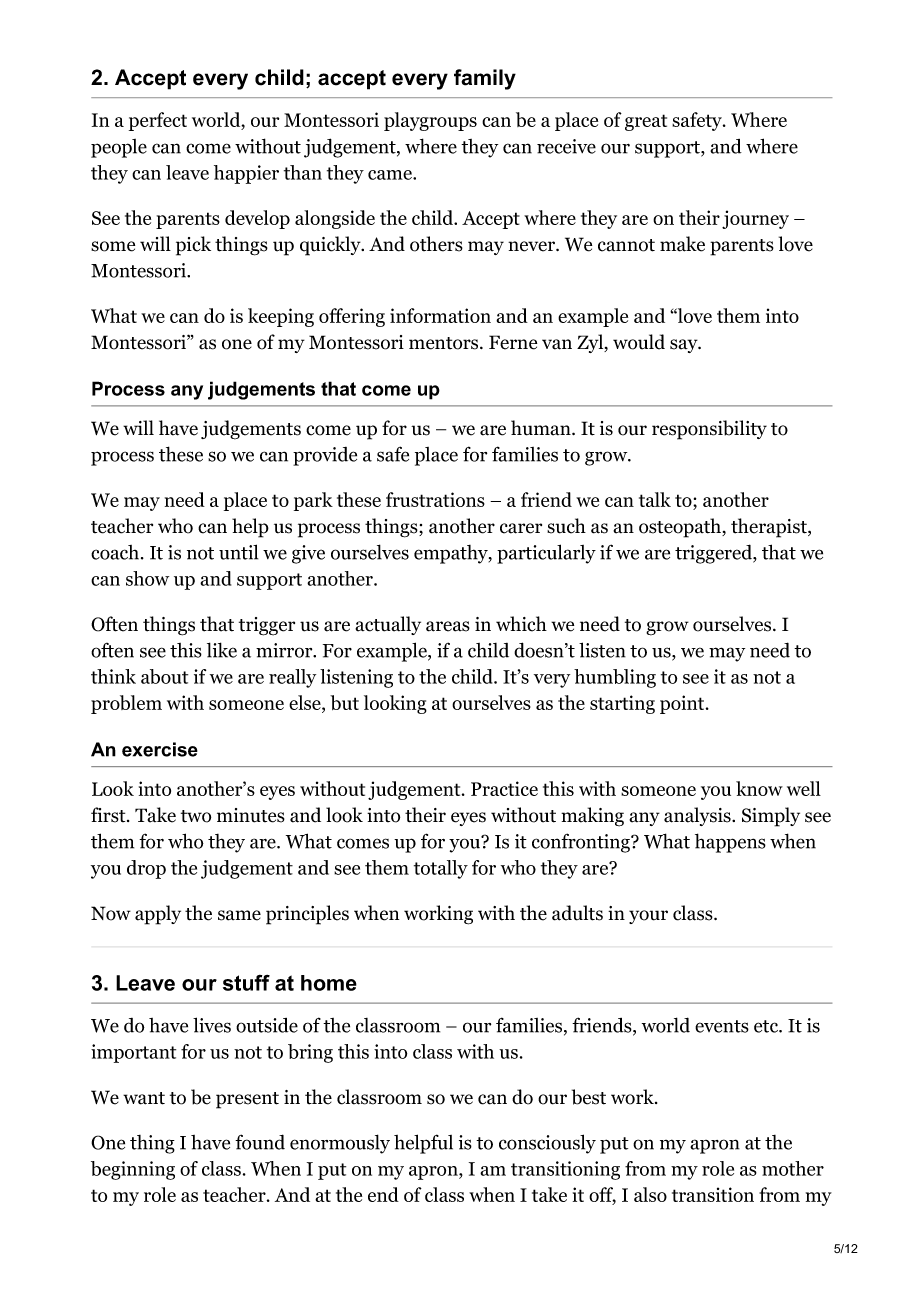 This document has height=1308, width=924. What do you see at coordinates (158, 121) in the document?
I see `perfect` at bounding box center [158, 121].
